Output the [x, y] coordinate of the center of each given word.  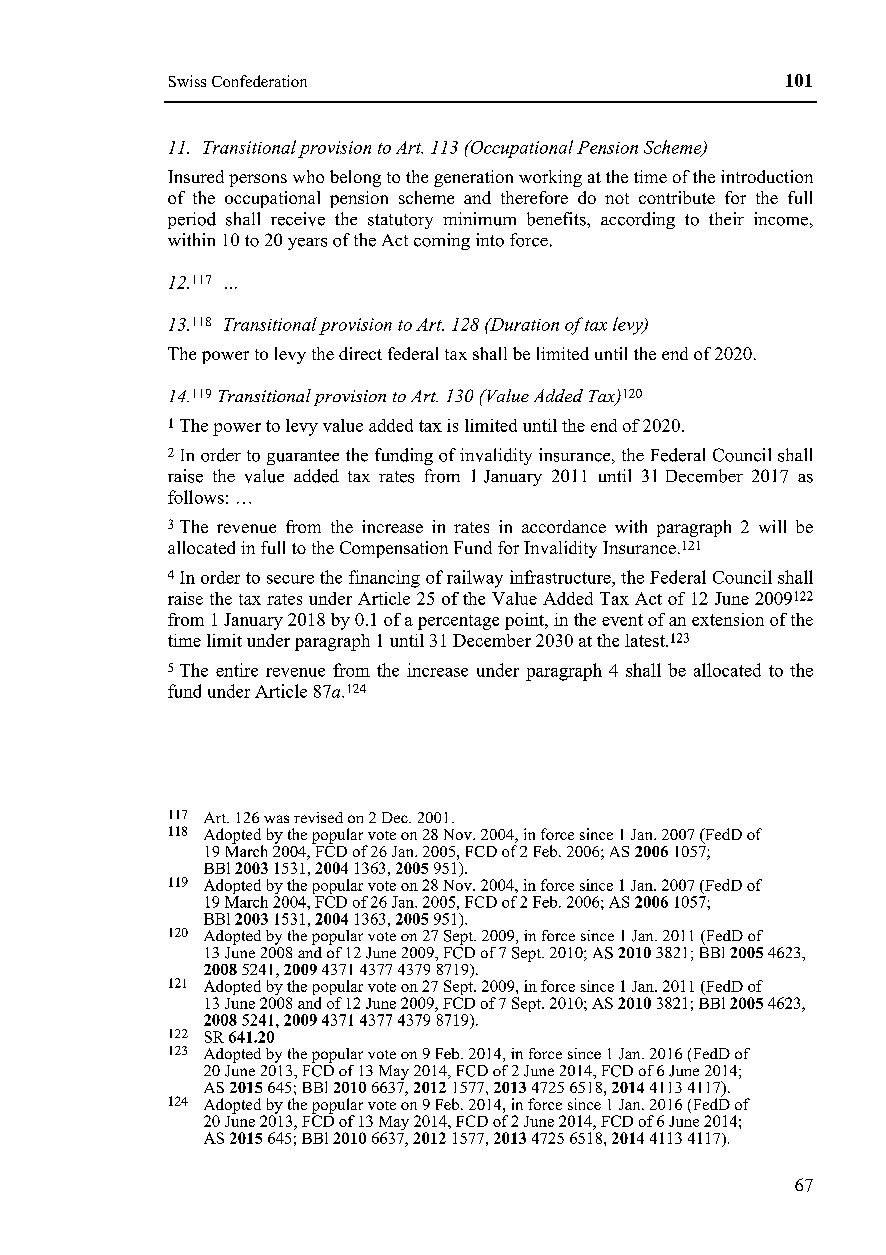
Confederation [259, 81]
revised [318, 817]
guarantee [303, 457]
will [772, 526]
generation [473, 178]
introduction [767, 176]
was [276, 819]
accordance [564, 526]
